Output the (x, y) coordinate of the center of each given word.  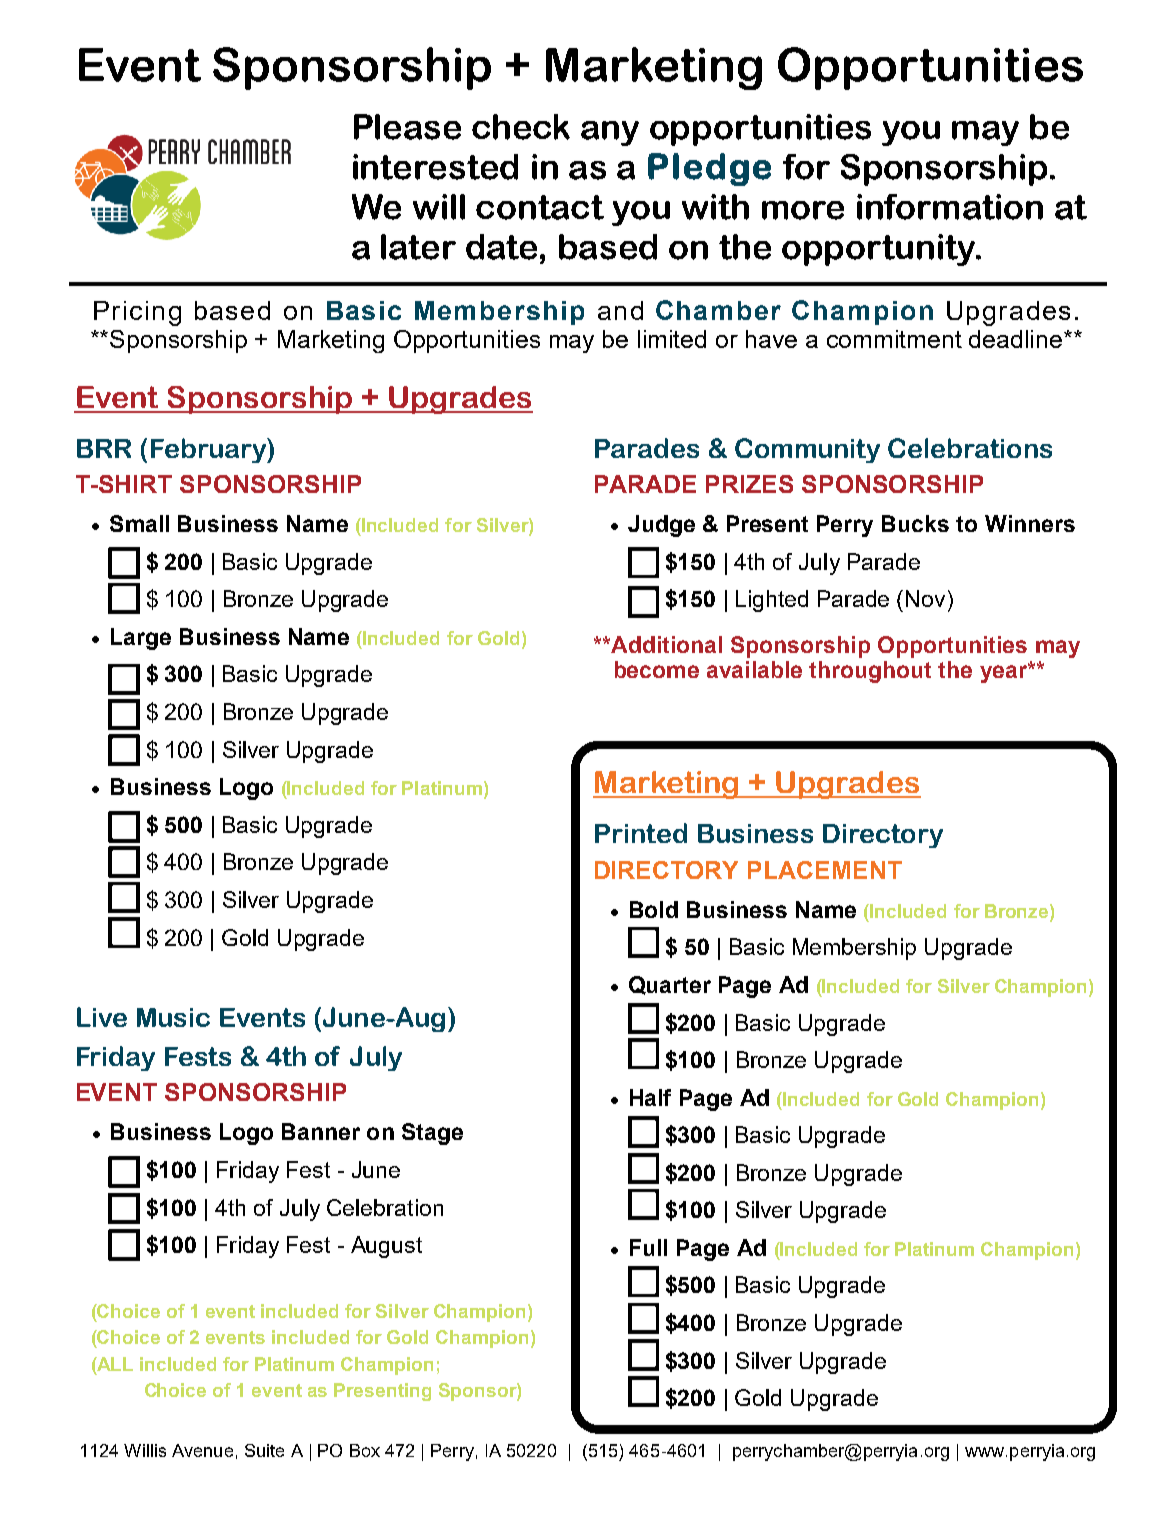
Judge (661, 526)
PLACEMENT (825, 870)
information (950, 207)
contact (540, 207)
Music (173, 1017)
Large (141, 639)
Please (407, 127)
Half (650, 1097)
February (209, 450)
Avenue (202, 1450)
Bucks (915, 523)
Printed (641, 833)
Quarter (670, 985)
